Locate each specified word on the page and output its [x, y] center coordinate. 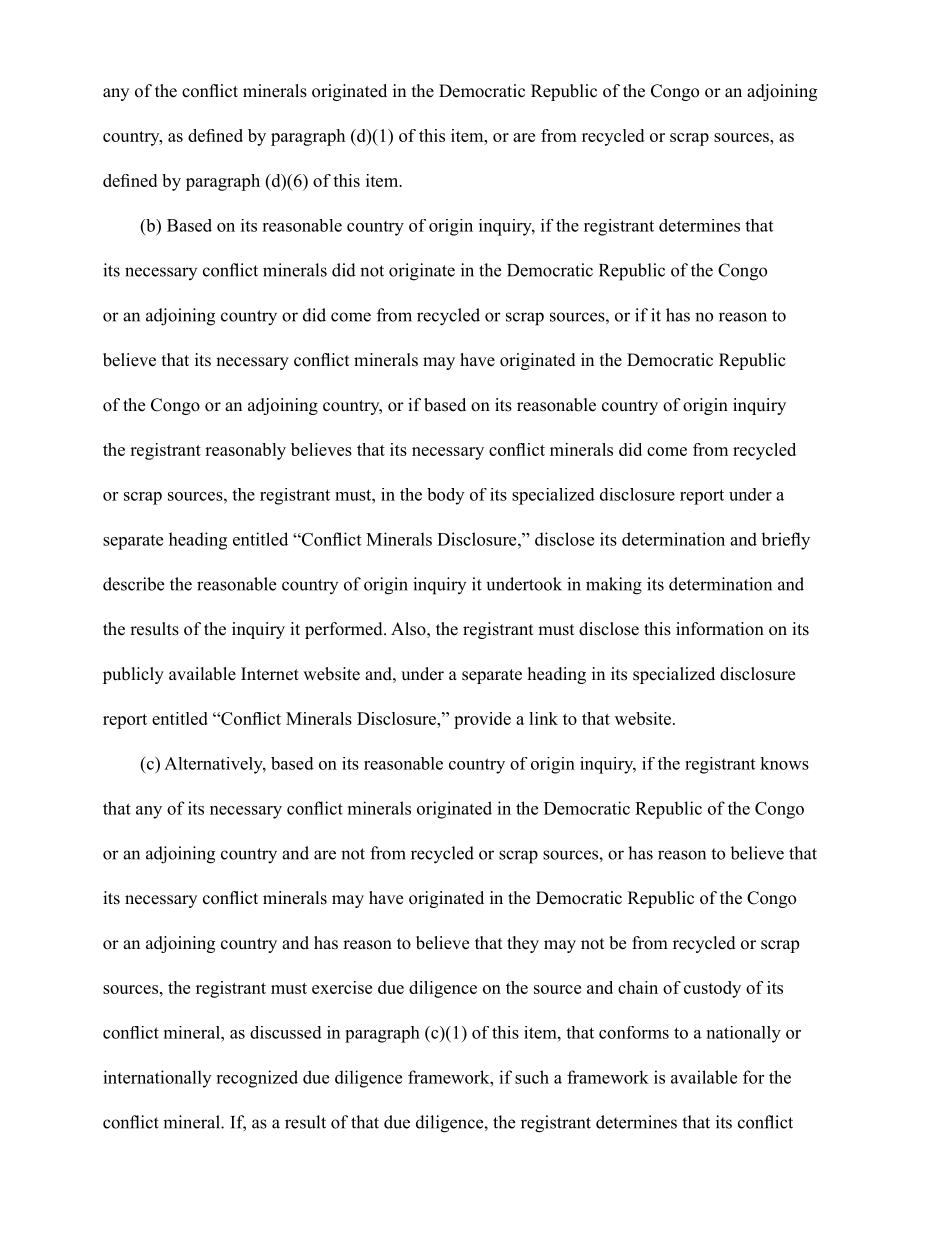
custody [712, 989]
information [720, 629]
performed [345, 630]
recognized [257, 1079]
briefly [785, 541]
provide [482, 720]
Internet [270, 674]
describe [133, 584]
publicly [133, 675]
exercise [342, 987]
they [523, 944]
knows [784, 763]
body [445, 496]
